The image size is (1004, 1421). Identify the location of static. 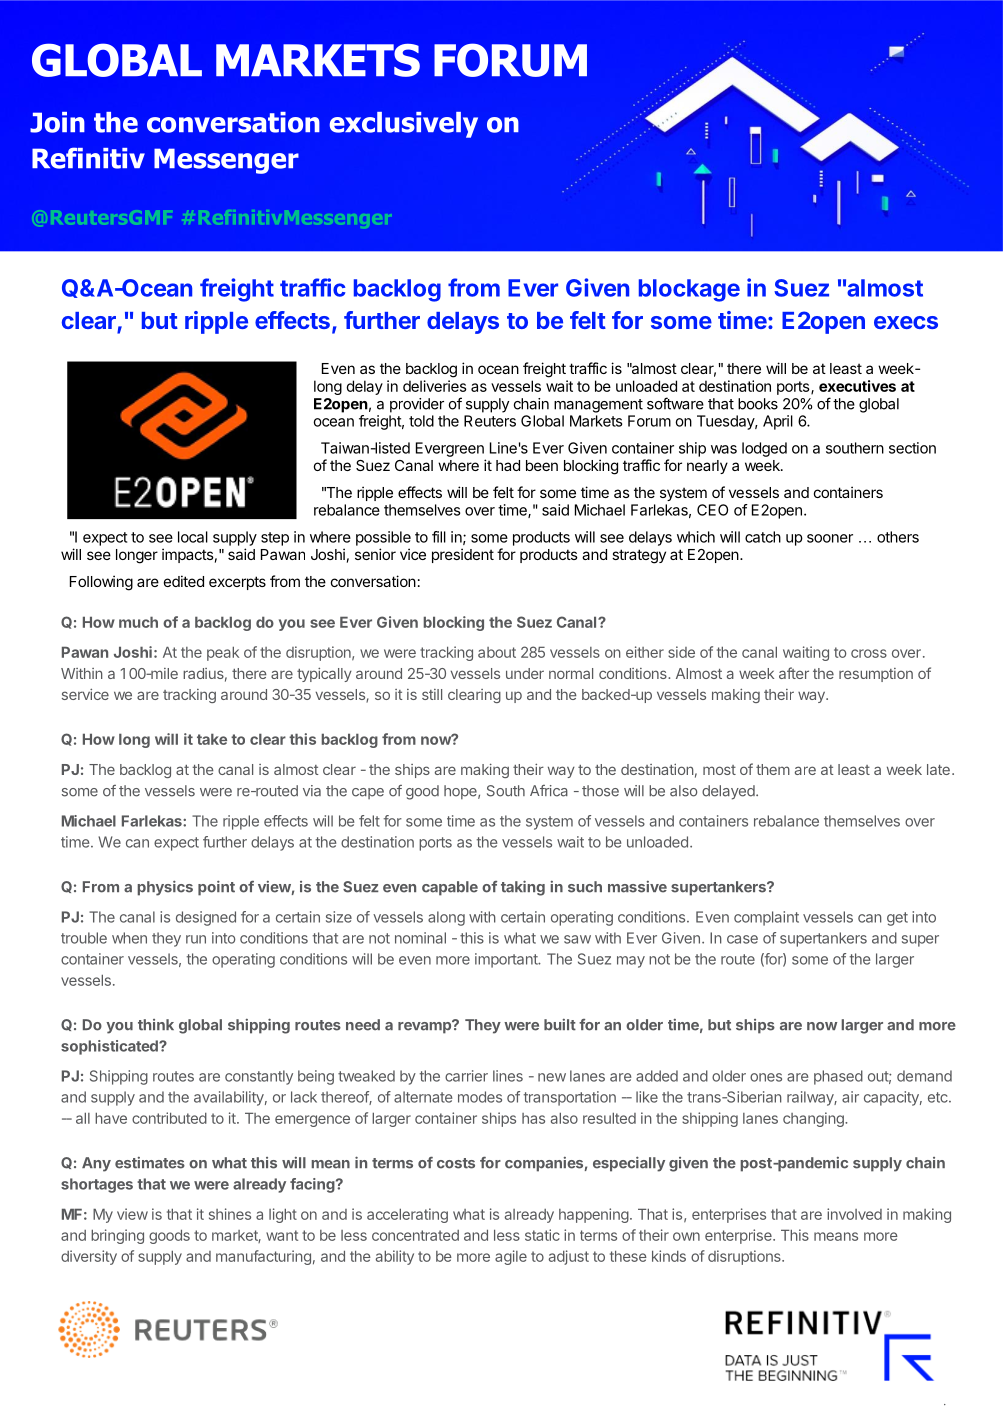
(542, 1235).
